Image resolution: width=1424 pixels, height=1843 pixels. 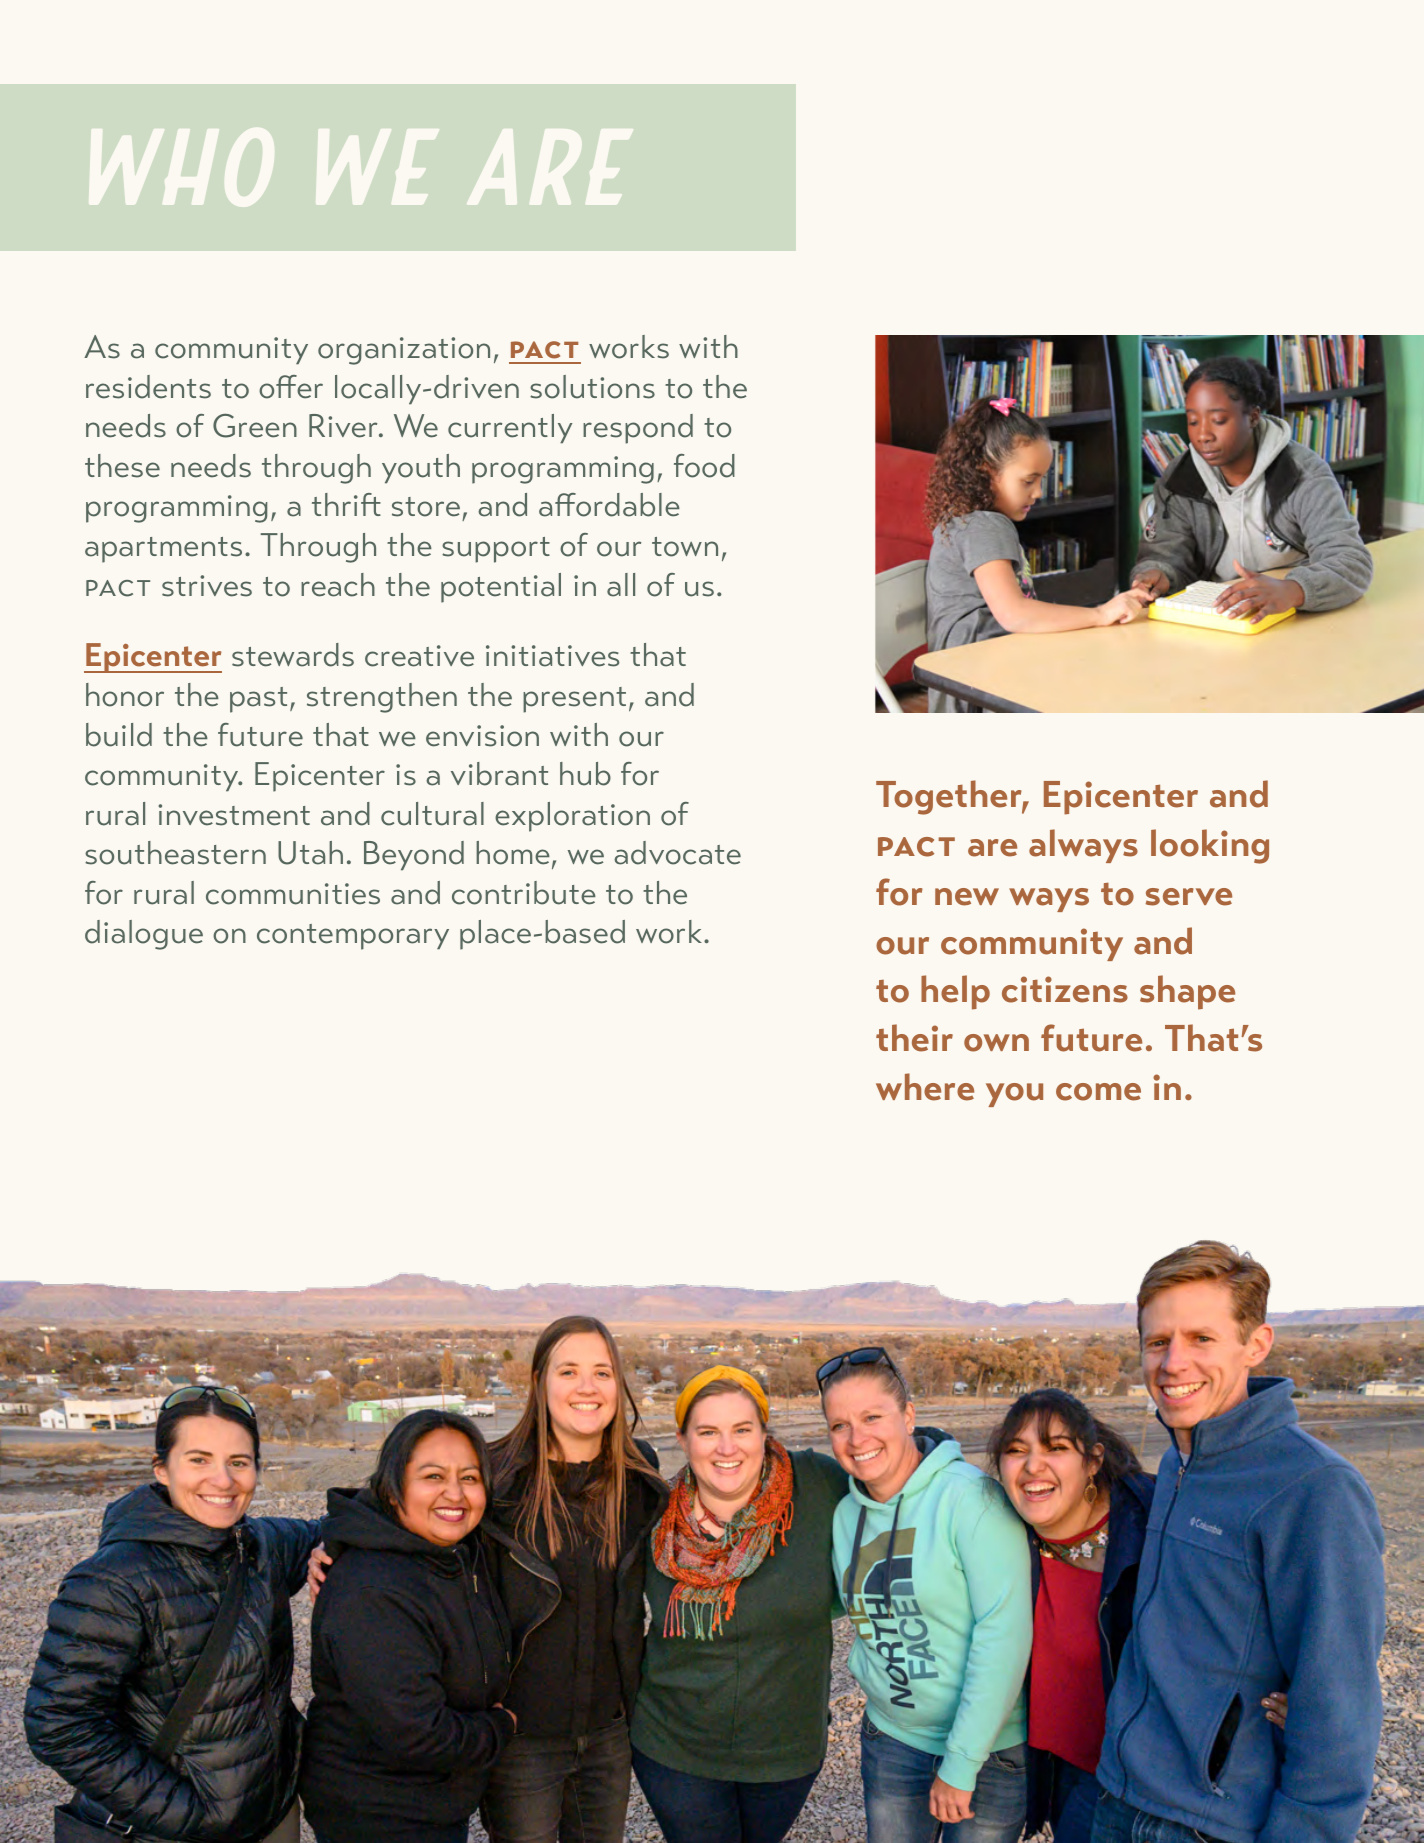 What do you see at coordinates (677, 853) in the document?
I see `advocate` at bounding box center [677, 853].
